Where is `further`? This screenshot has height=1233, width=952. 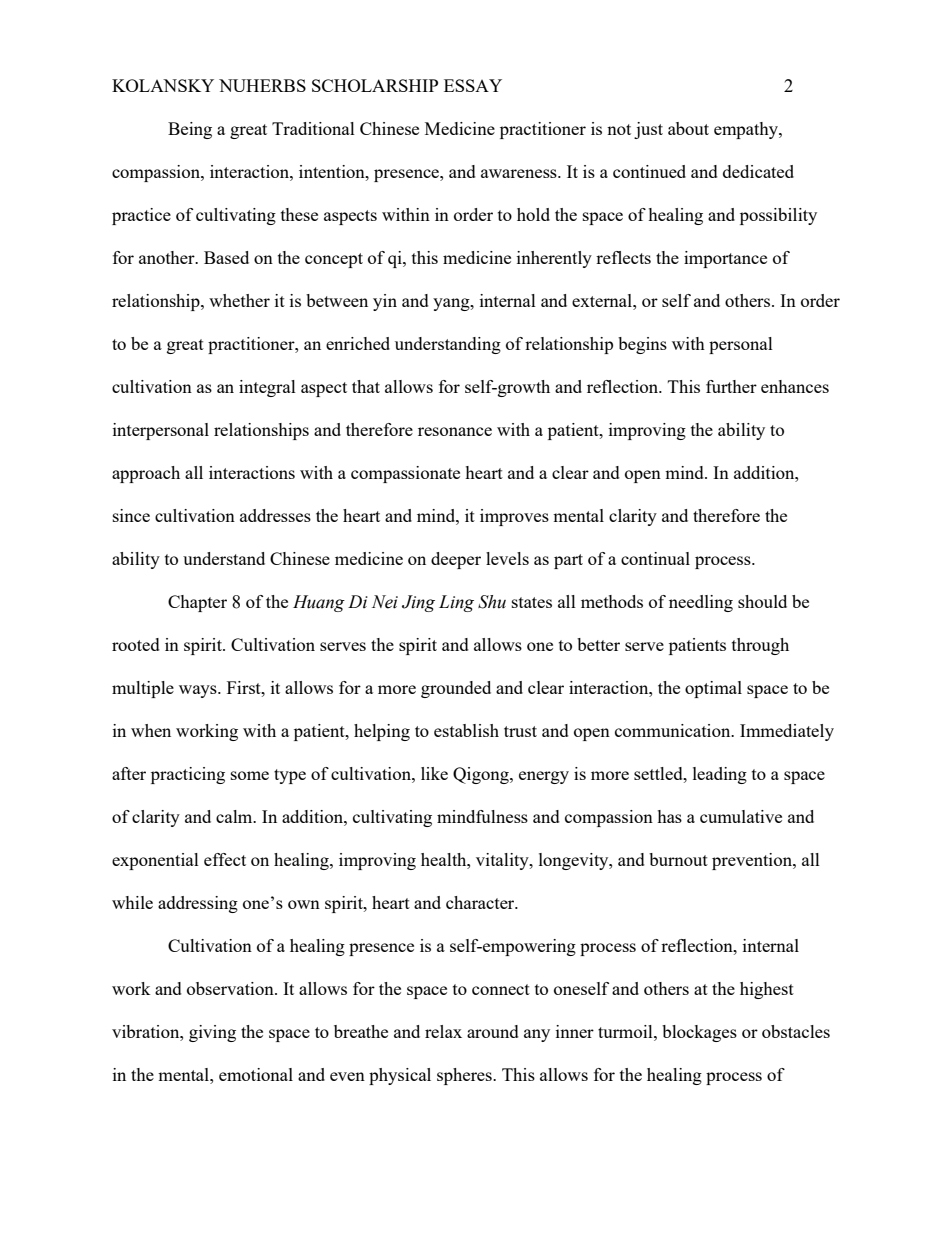 further is located at coordinates (731, 386).
